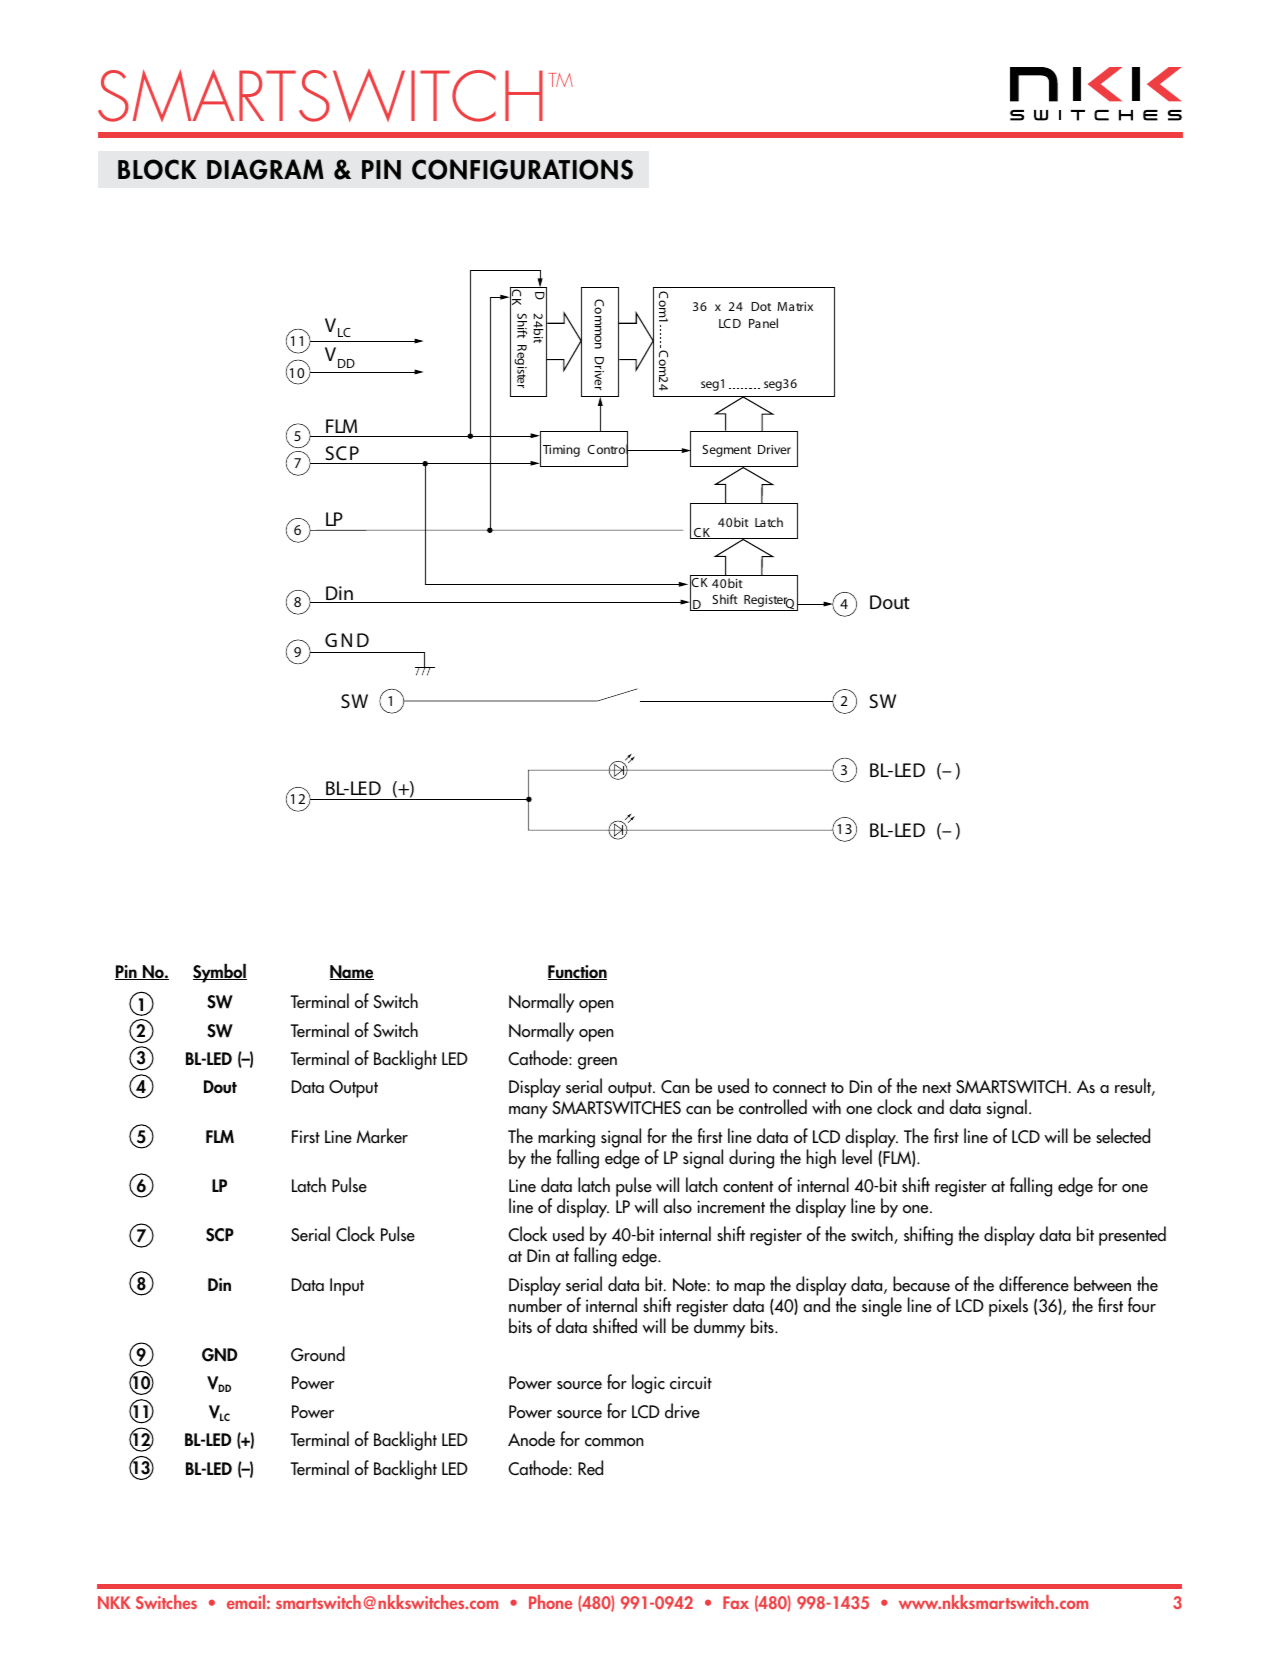 The height and width of the image is (1656, 1280). Describe the element at coordinates (1123, 1136) in the image. I see `selected` at that location.
